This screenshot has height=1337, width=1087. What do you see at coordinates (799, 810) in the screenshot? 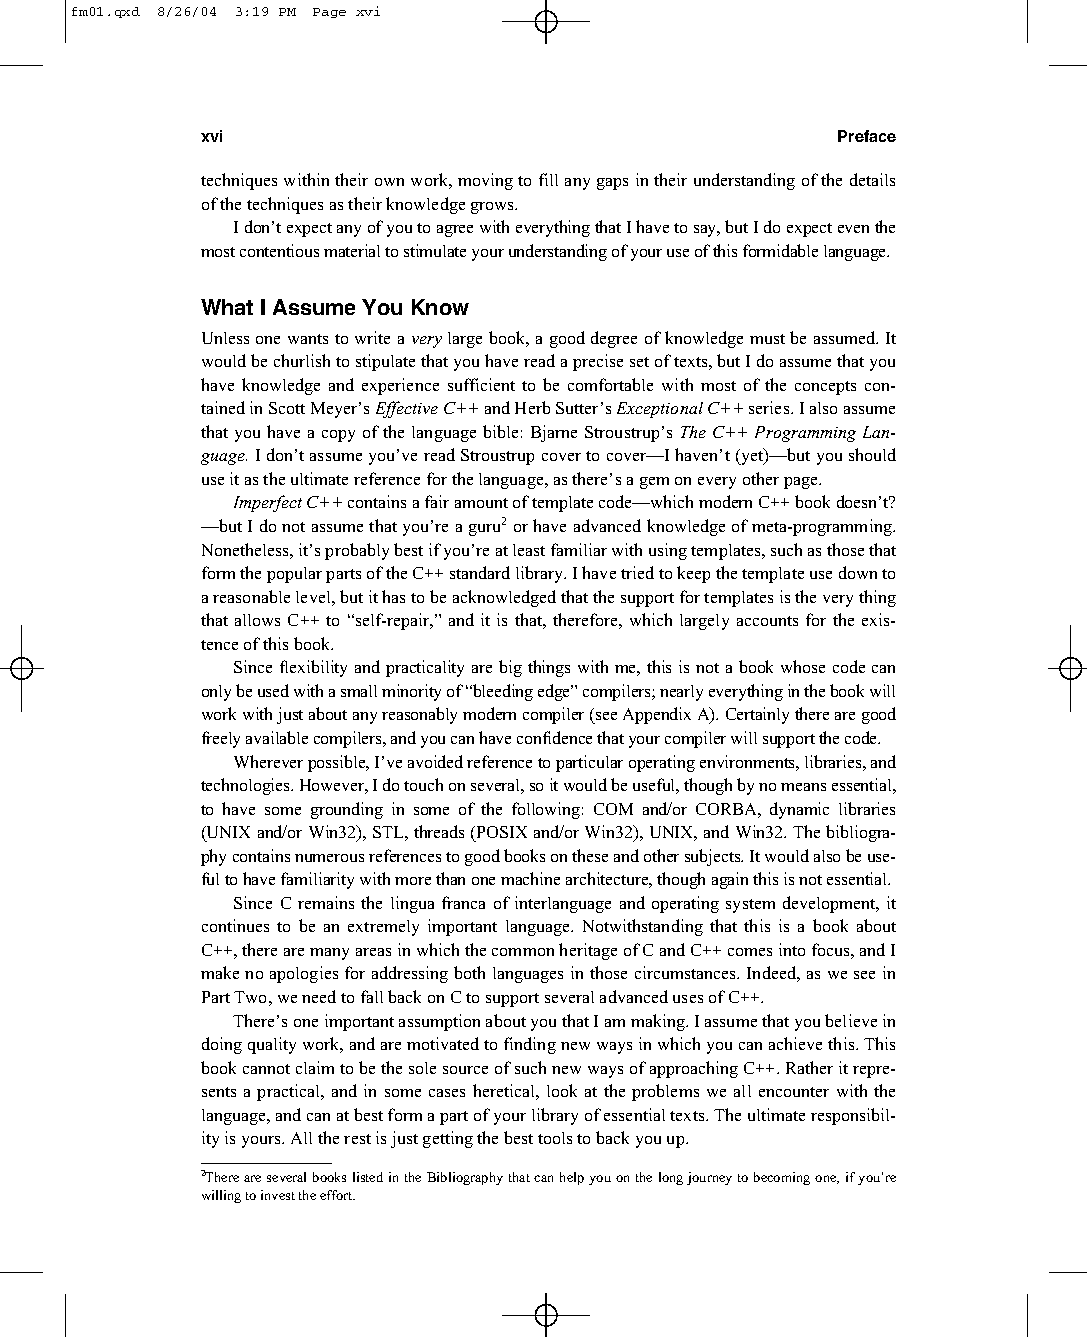
I see `dynamic` at bounding box center [799, 810].
